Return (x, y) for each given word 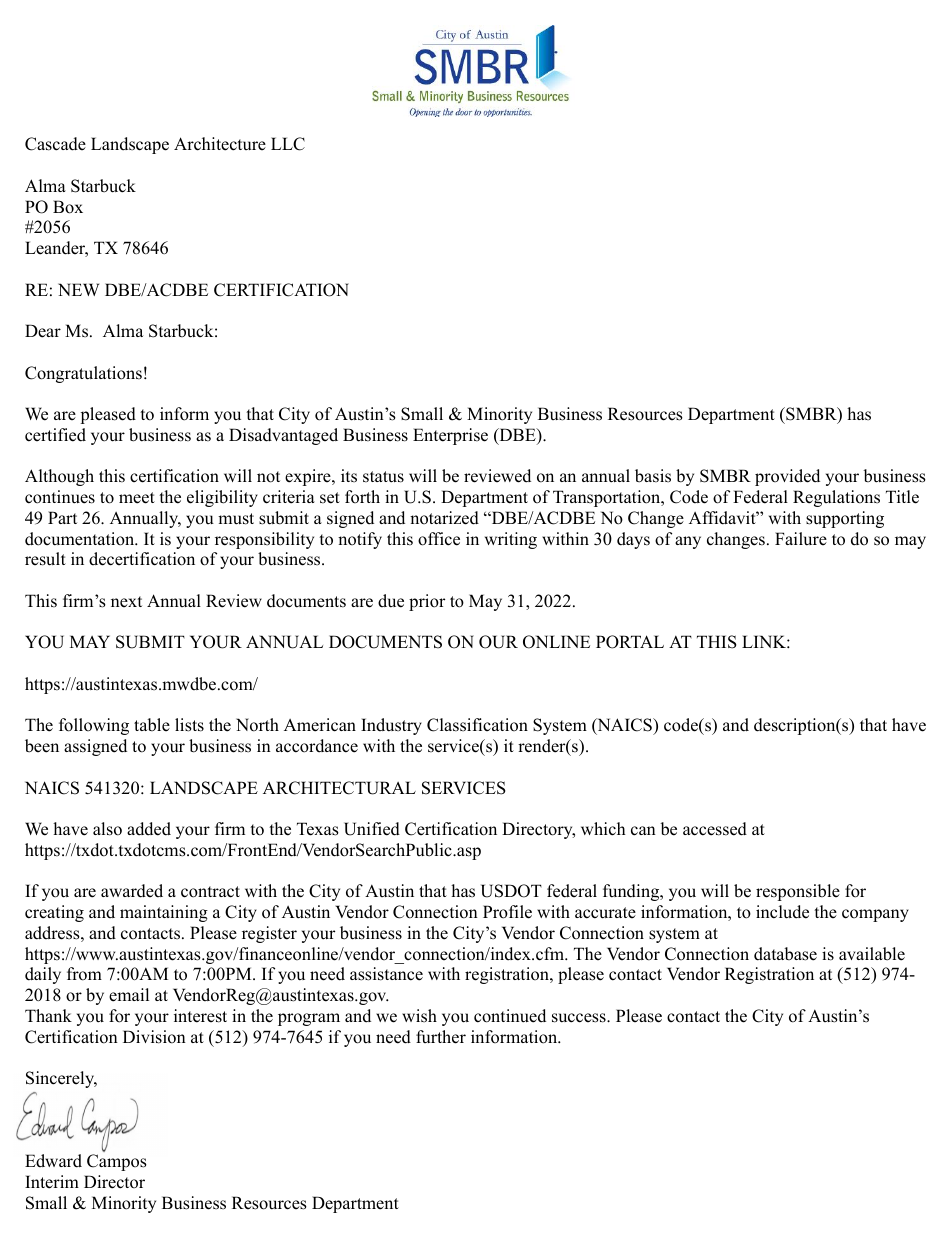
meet (137, 498)
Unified (372, 829)
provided (787, 477)
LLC (288, 144)
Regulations (836, 498)
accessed (715, 829)
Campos (117, 1162)
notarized (444, 518)
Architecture (220, 144)
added (149, 829)
